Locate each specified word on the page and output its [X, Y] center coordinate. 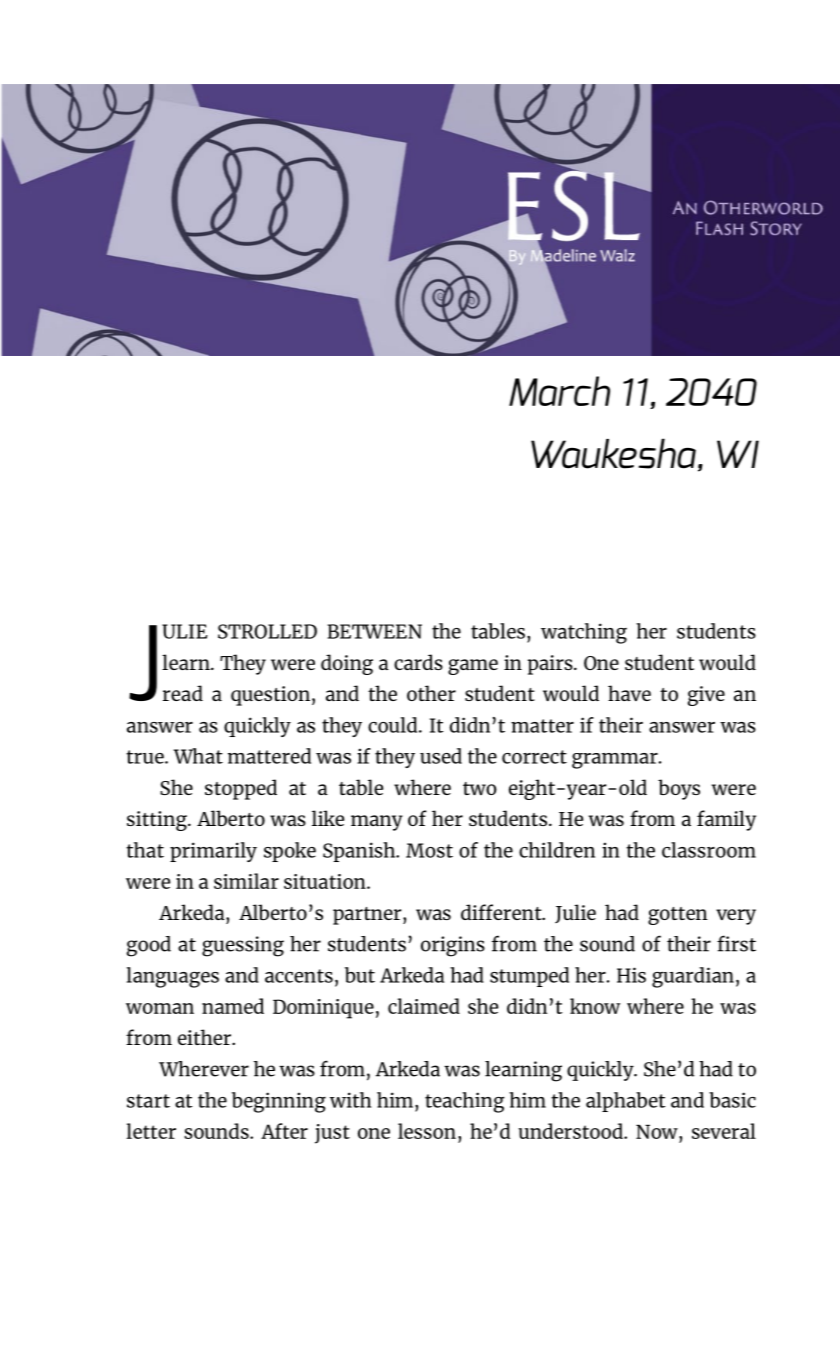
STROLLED [267, 631]
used [441, 756]
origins [453, 946]
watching [584, 633]
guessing [243, 946]
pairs [551, 665]
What [198, 756]
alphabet [626, 1102]
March [559, 391]
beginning [279, 1102]
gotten [678, 916]
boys [679, 789]
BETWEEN [374, 631]
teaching [465, 1102]
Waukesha [613, 453]
